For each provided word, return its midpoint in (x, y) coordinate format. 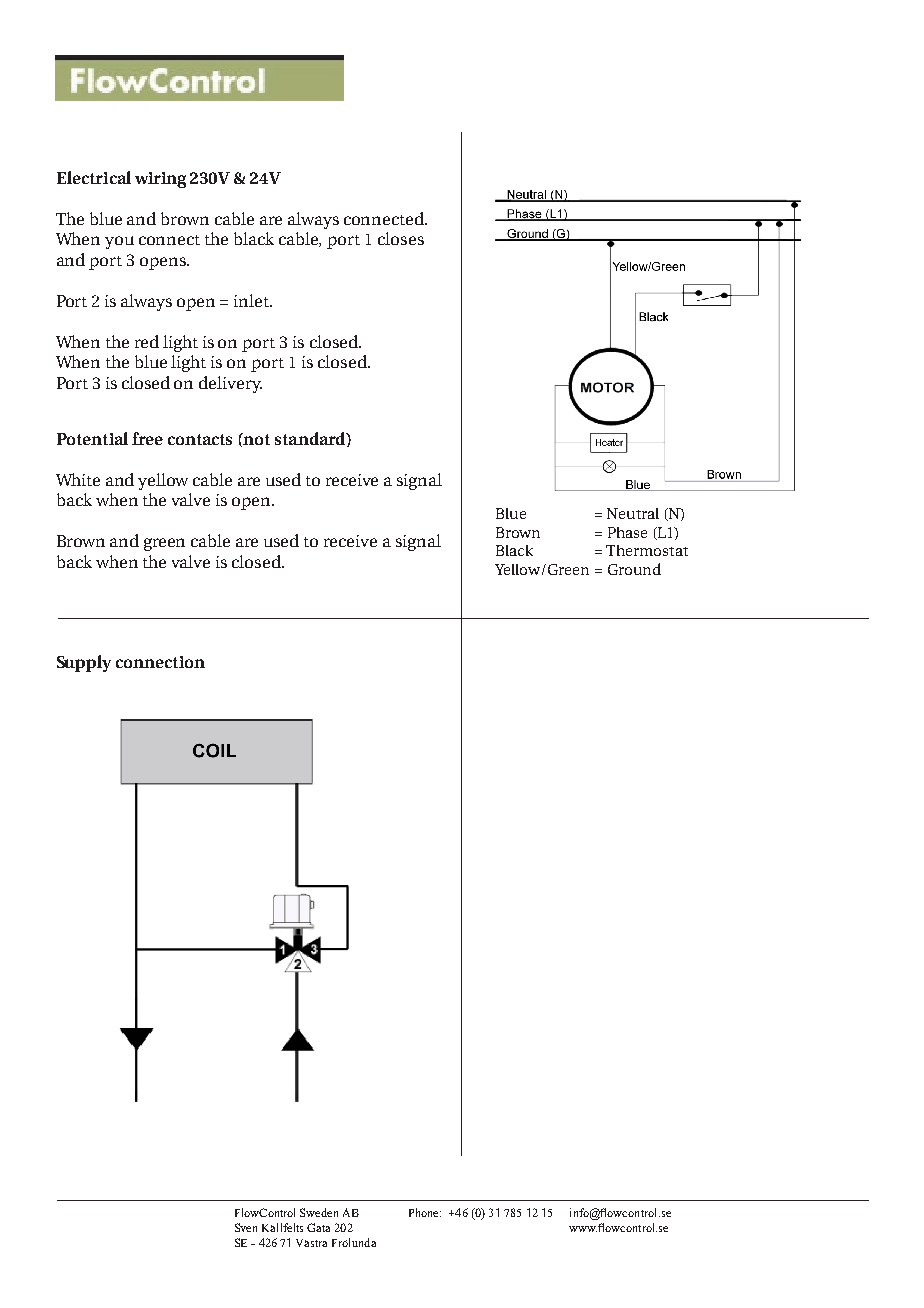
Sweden (319, 1212)
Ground (634, 569)
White (78, 479)
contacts (200, 439)
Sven (246, 1227)
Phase (627, 532)
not (256, 439)
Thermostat (647, 550)
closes (401, 238)
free (147, 438)
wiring (160, 180)
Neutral (633, 513)
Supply (84, 663)
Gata (318, 1227)
